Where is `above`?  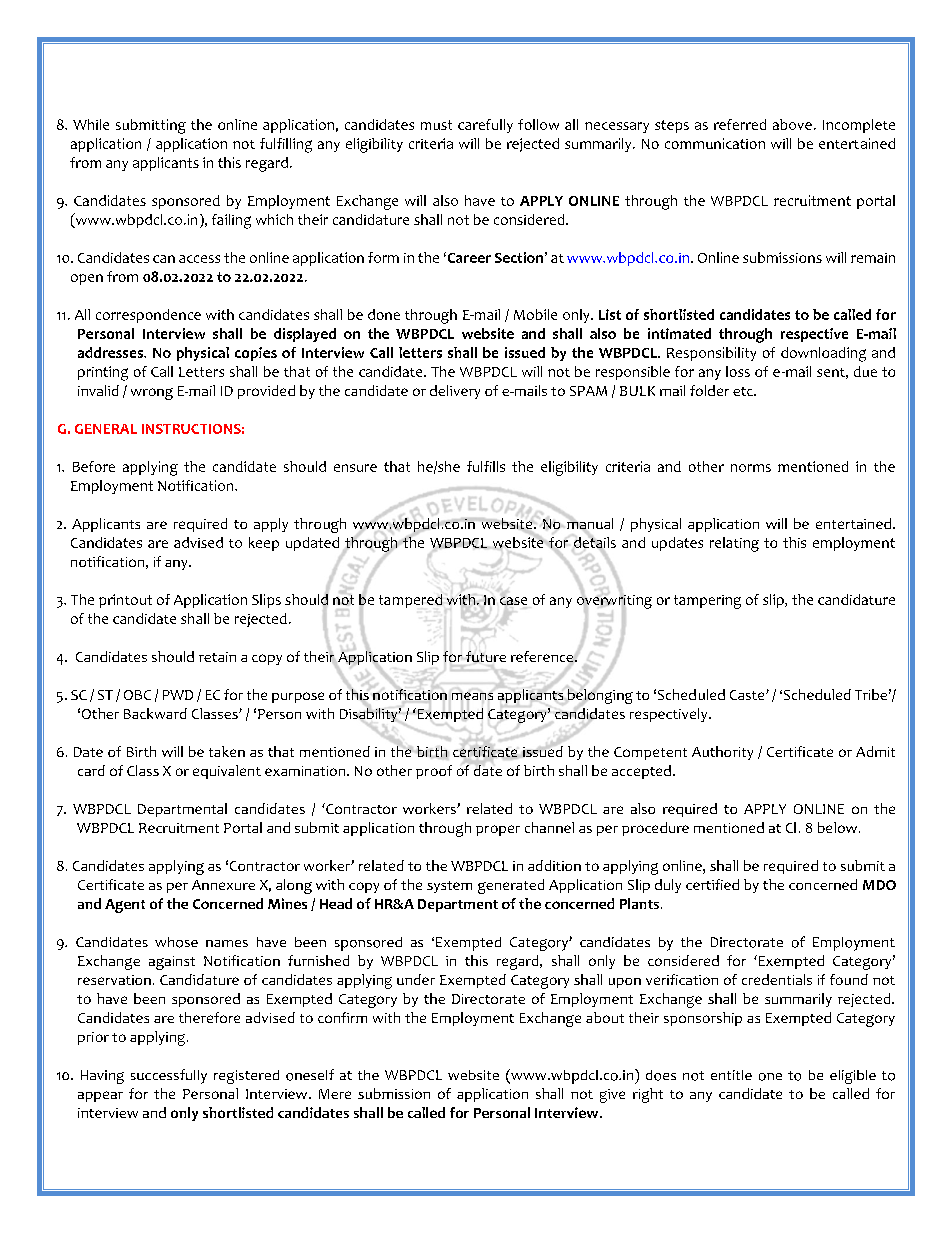
above is located at coordinates (792, 124).
